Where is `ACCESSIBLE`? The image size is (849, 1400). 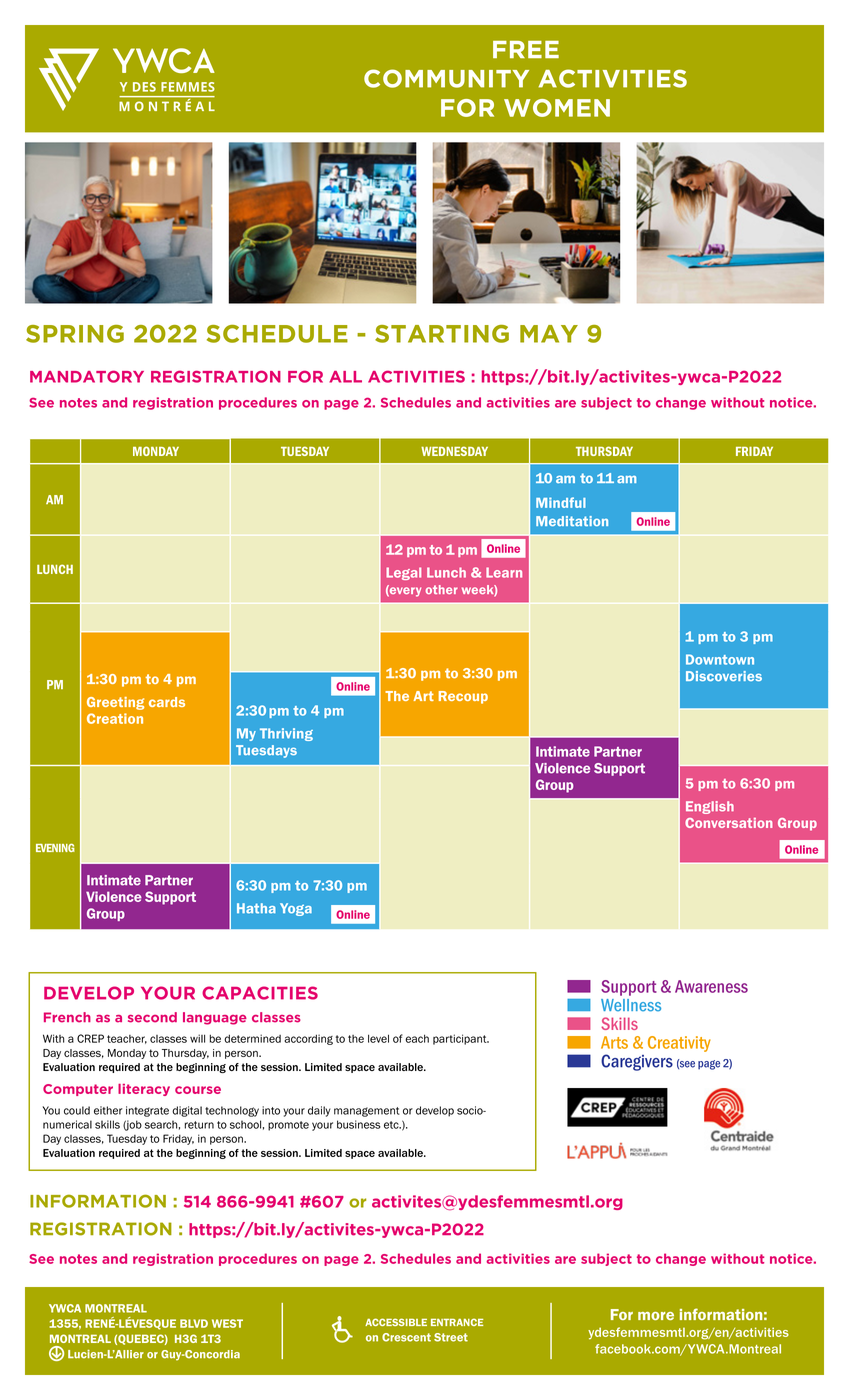 ACCESSIBLE is located at coordinates (396, 1322).
